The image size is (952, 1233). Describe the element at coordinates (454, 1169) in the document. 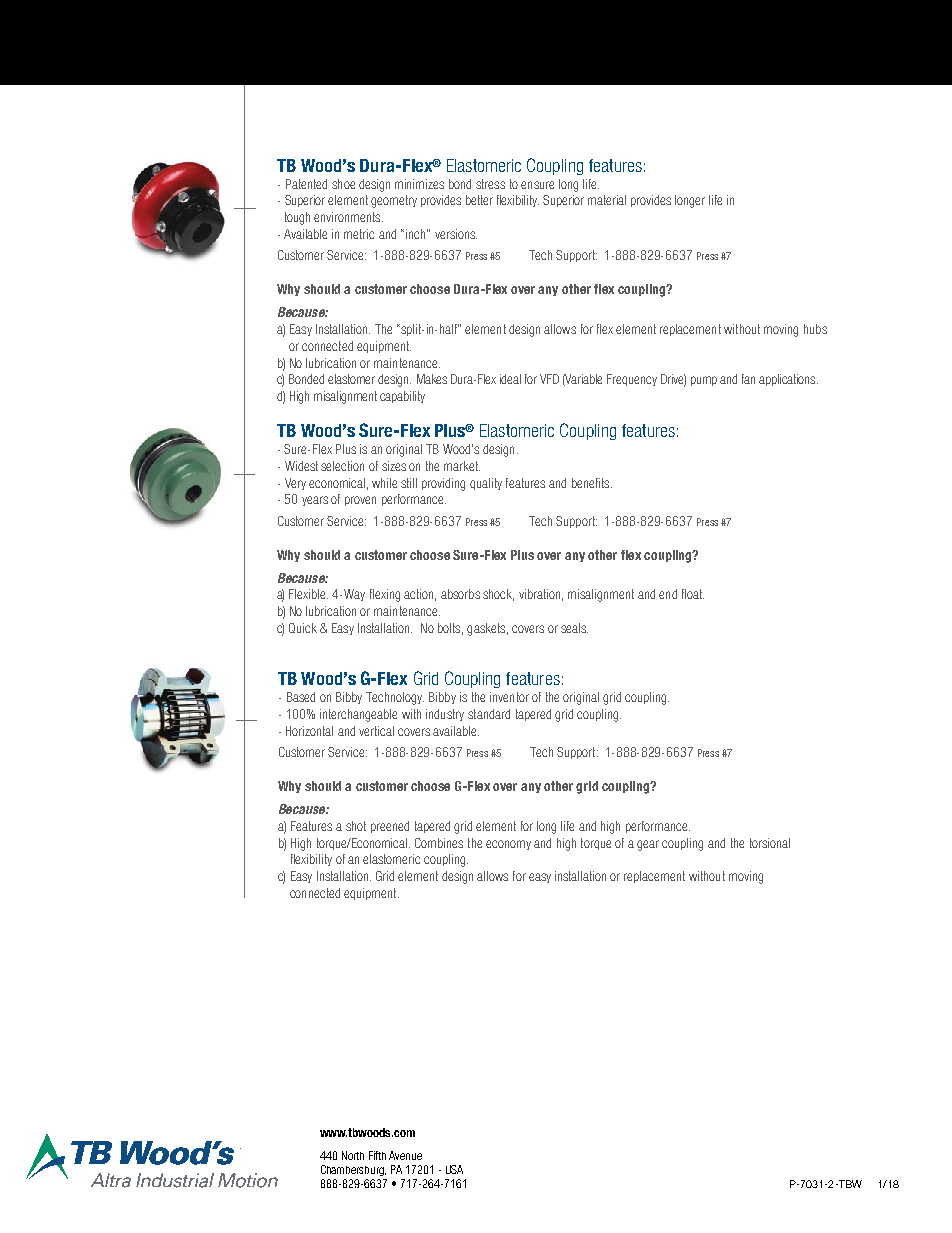

I see `USA` at that location.
